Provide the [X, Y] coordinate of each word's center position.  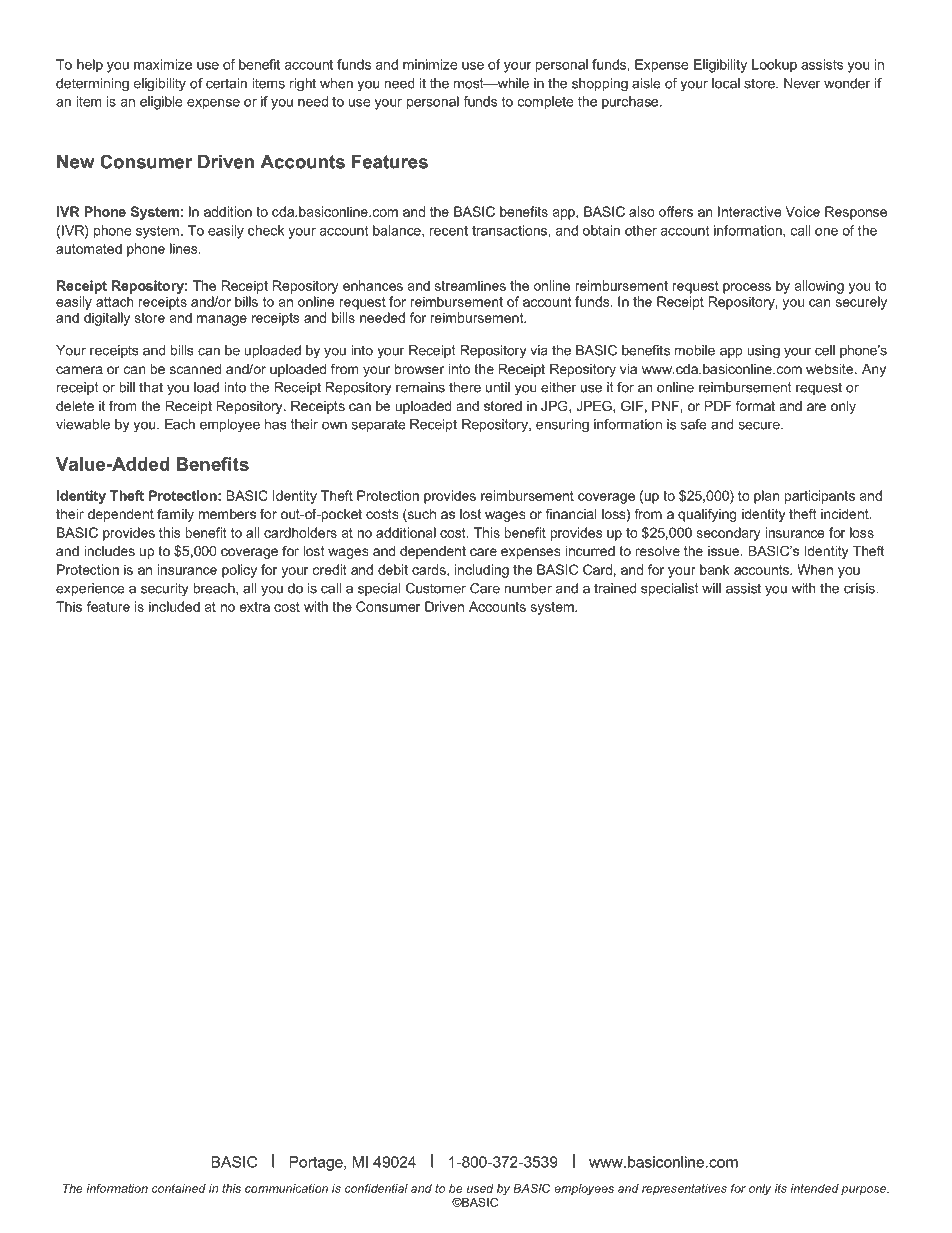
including [482, 571]
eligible [161, 103]
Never [802, 83]
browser [419, 369]
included [174, 606]
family [175, 515]
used [480, 1188]
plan [766, 497]
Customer [436, 588]
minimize [430, 64]
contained [179, 1188]
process [747, 288]
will [711, 588]
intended [814, 1188]
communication [286, 1188]
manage [222, 320]
